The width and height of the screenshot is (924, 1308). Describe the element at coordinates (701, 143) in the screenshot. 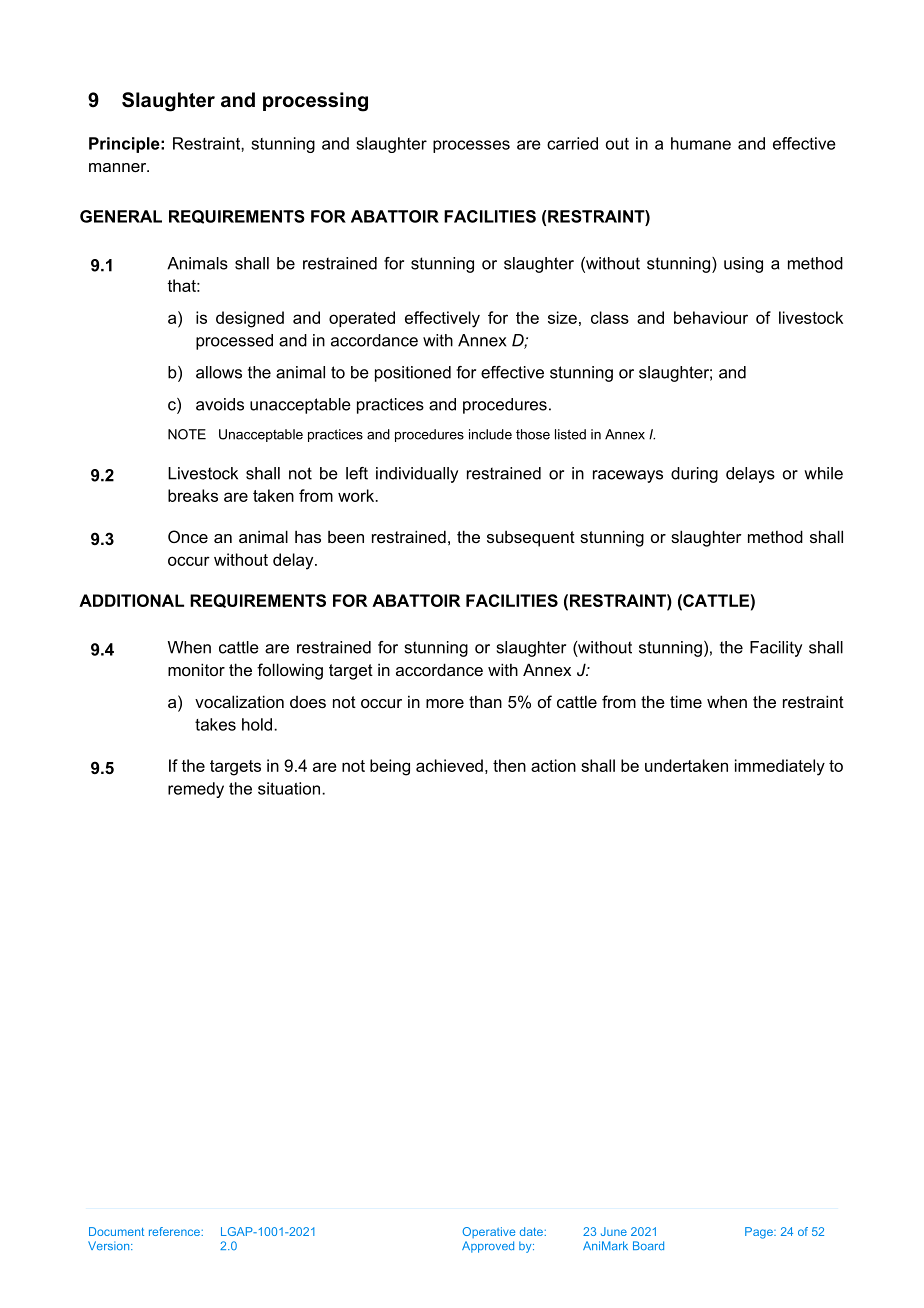

I see `humane` at that location.
